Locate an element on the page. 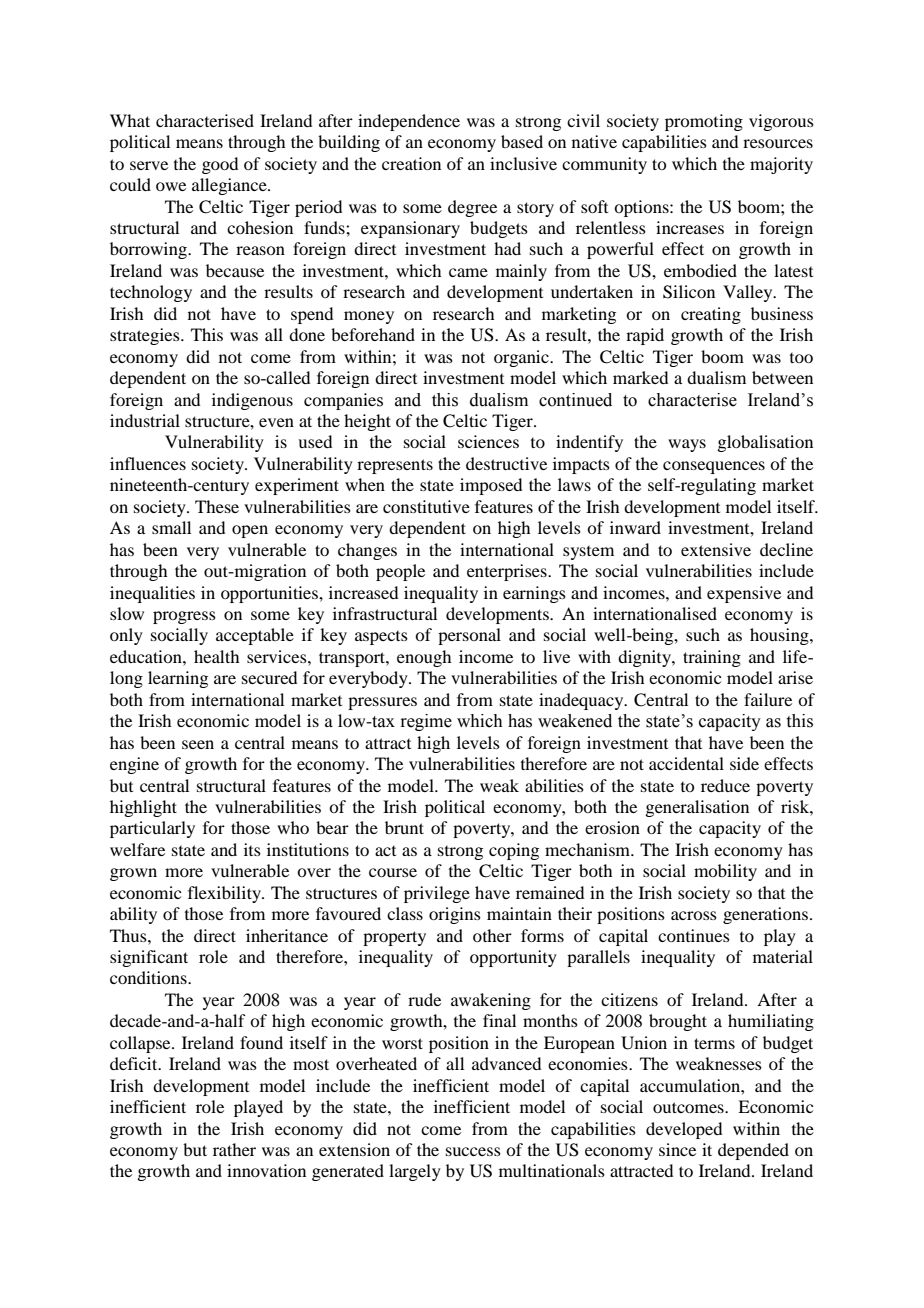 This image has width=924, height=1308. success is located at coordinates (473, 1151).
